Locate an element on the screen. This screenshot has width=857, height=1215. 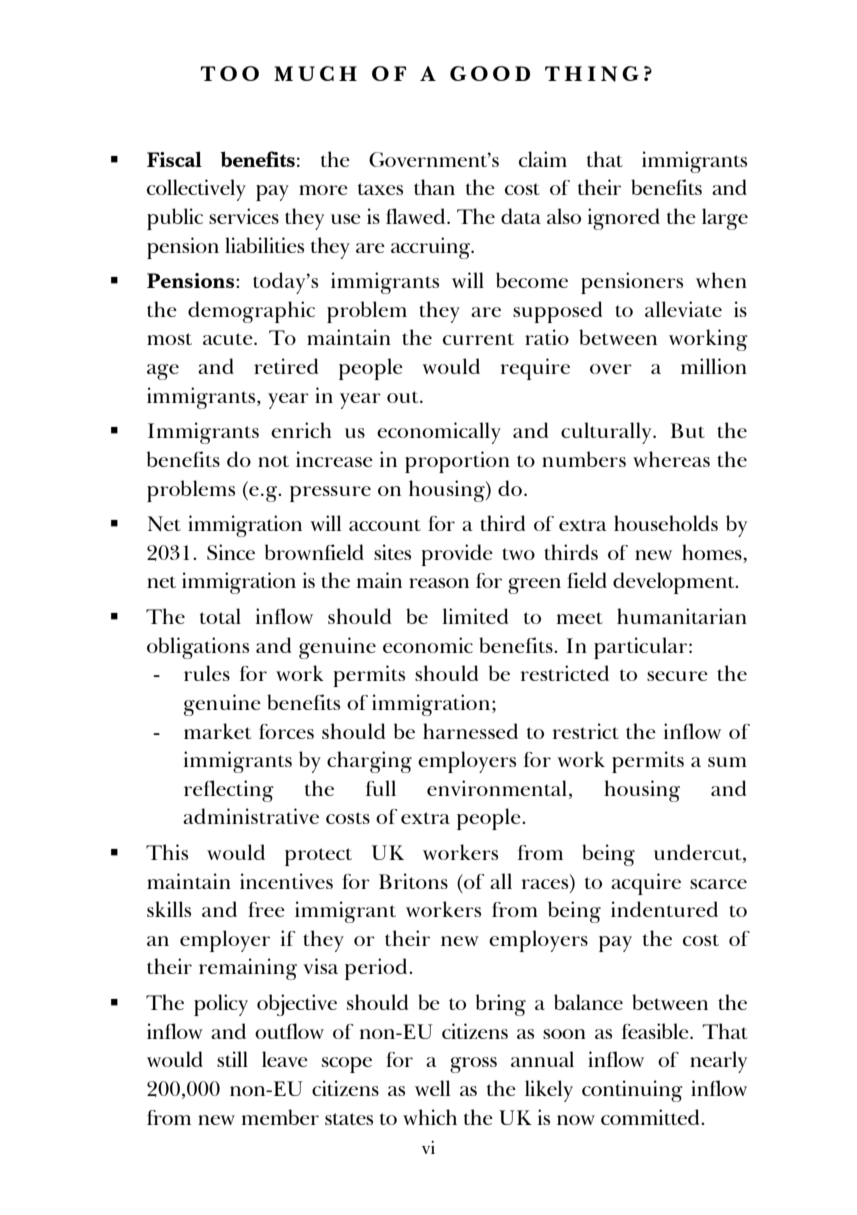
TOO is located at coordinates (229, 73).
